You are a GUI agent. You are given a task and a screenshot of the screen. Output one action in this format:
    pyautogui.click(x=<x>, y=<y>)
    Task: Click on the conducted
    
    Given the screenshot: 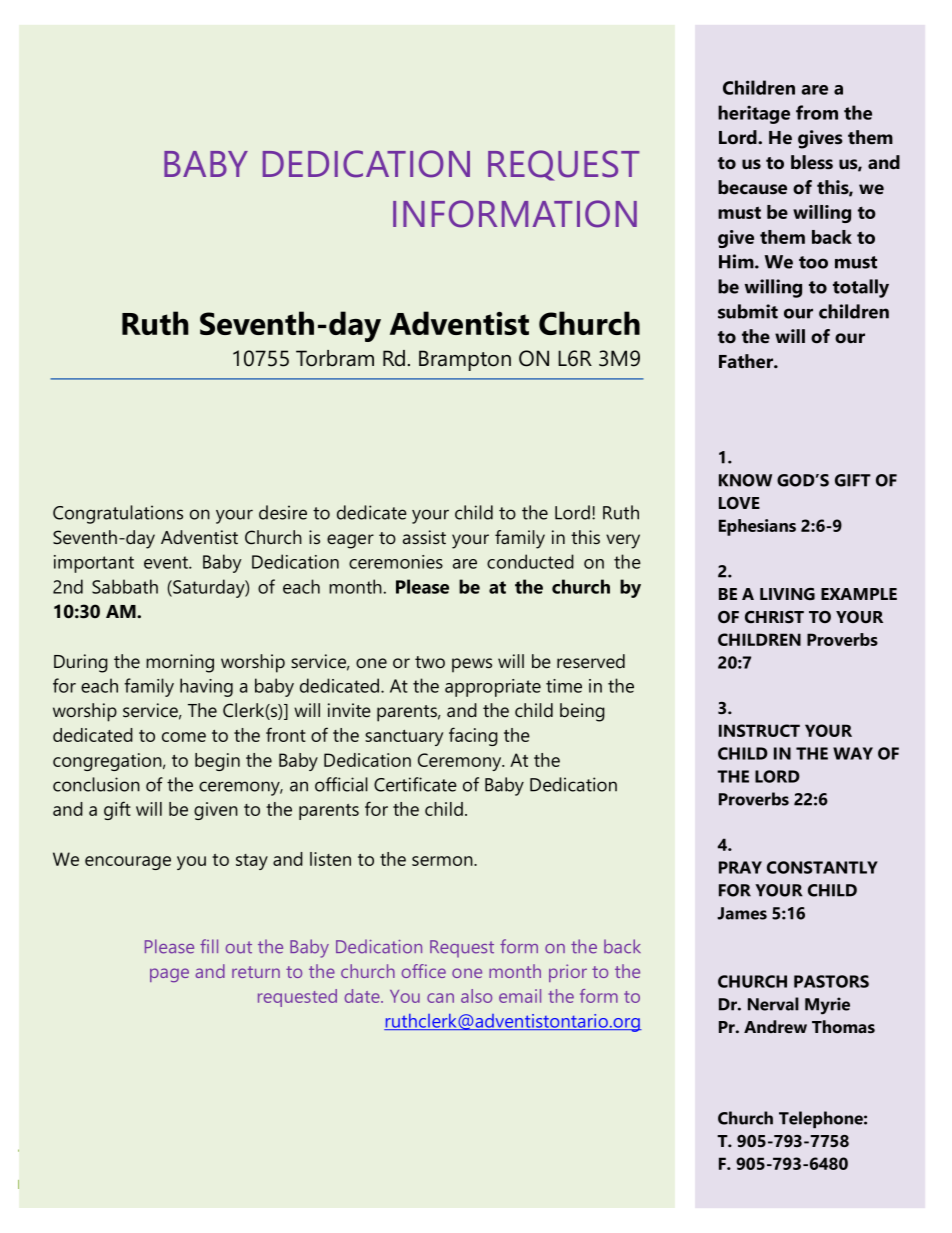 What is the action you would take?
    pyautogui.click(x=530, y=561)
